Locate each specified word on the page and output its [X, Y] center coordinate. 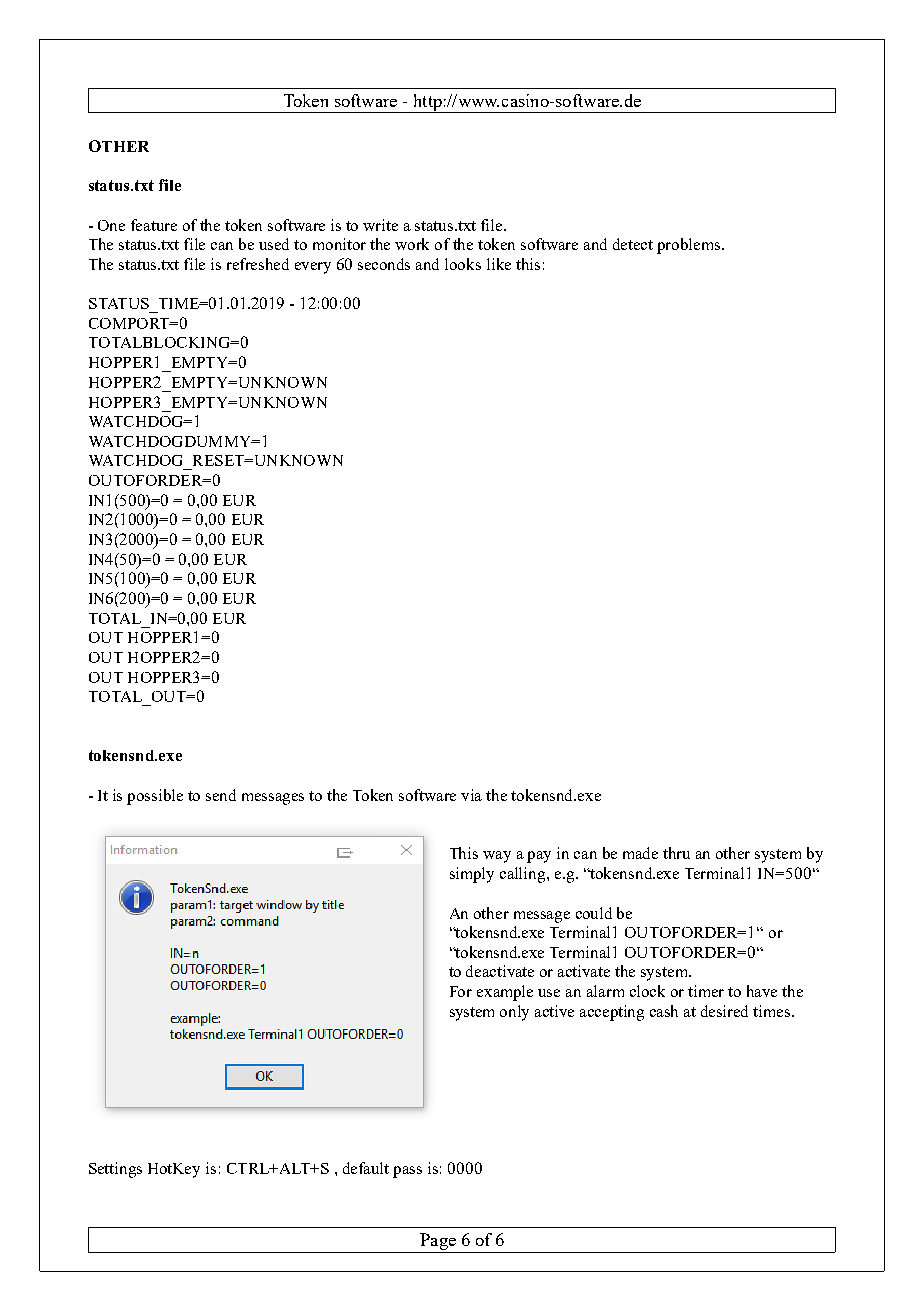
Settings [115, 1170]
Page [438, 1243]
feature [154, 225]
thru [676, 853]
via [471, 795]
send [221, 795]
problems [690, 246]
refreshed [258, 264]
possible [155, 797]
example [505, 993]
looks [463, 264]
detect [633, 244]
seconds [384, 264]
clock [647, 991]
